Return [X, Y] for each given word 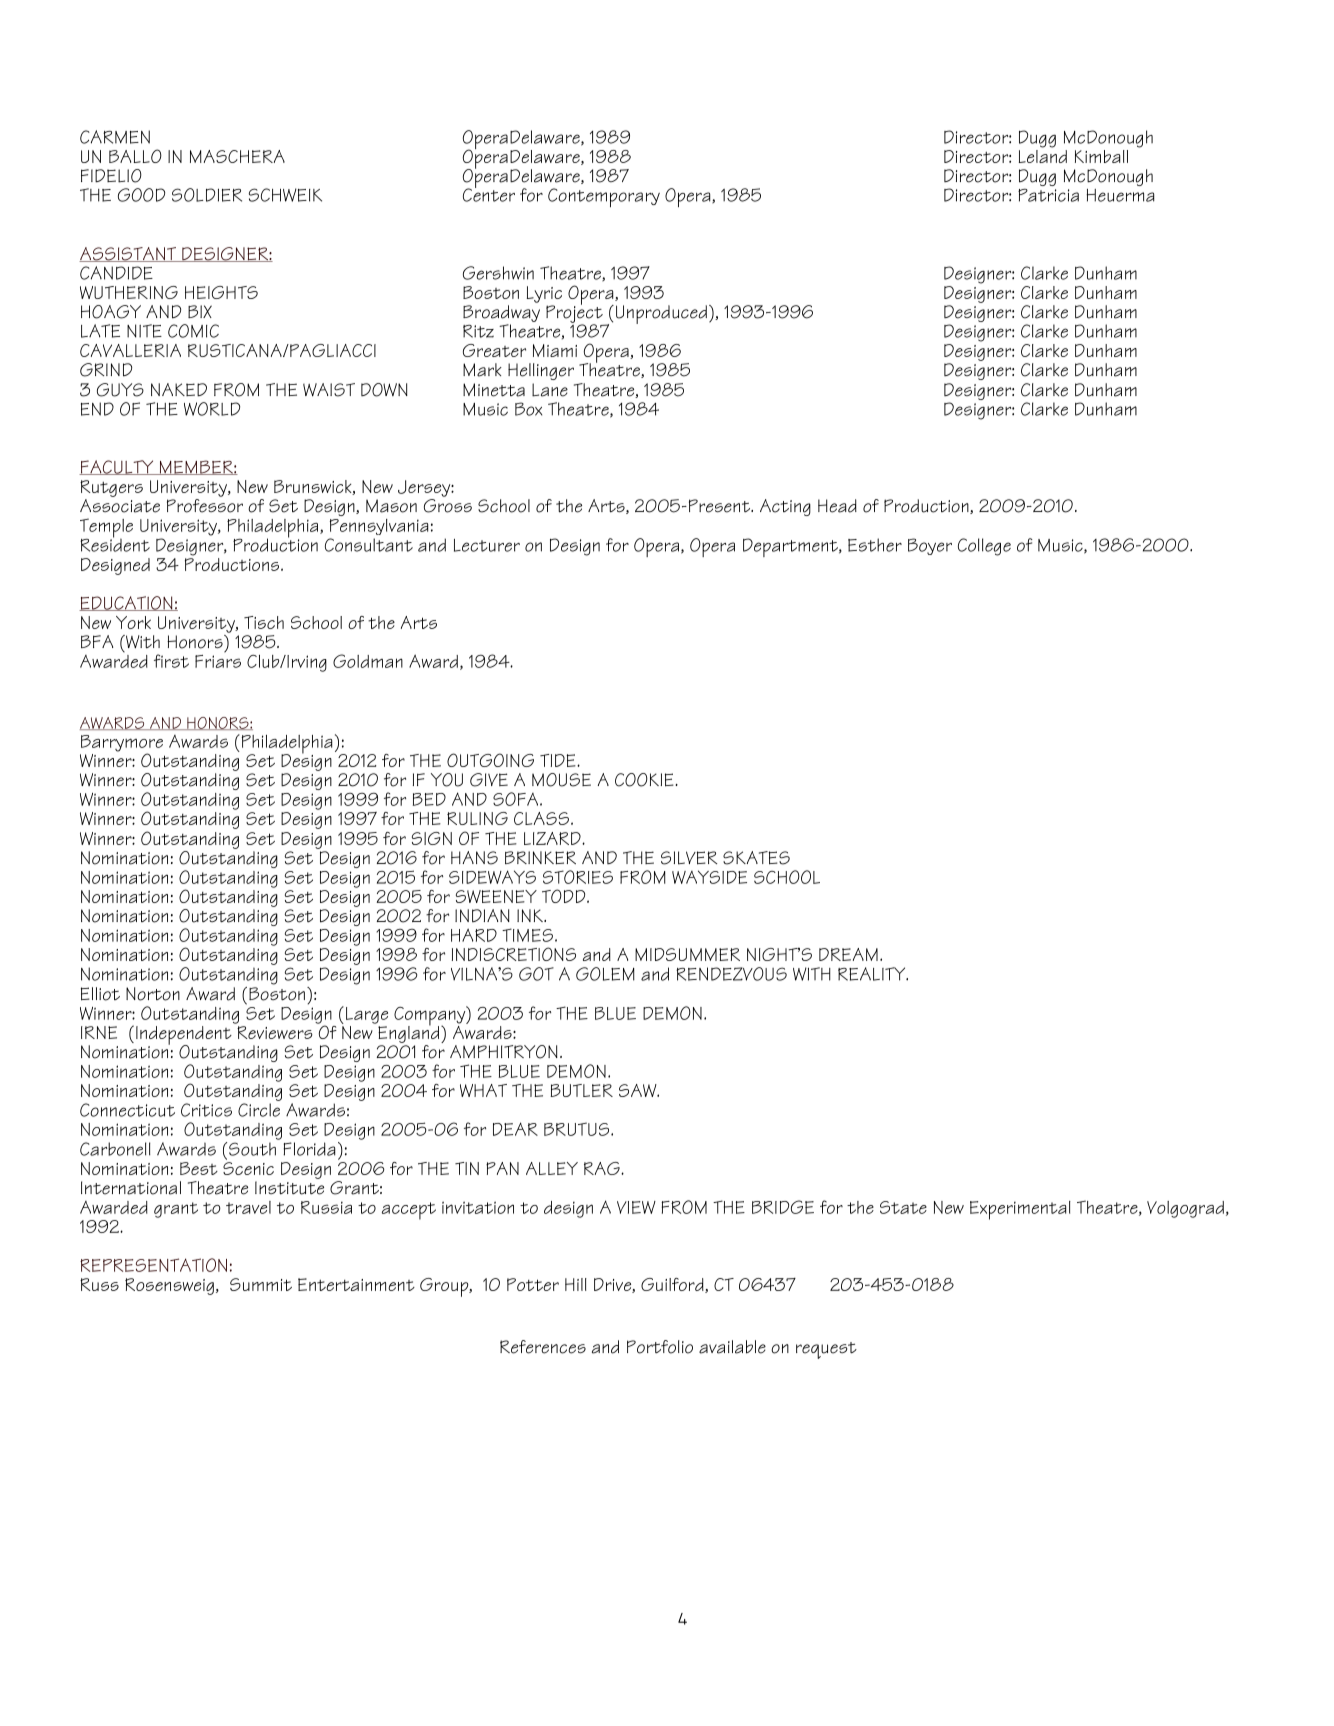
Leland [1043, 155]
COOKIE [644, 780]
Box [528, 409]
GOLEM [605, 974]
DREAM [848, 954]
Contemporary [604, 197]
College [984, 547]
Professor [205, 506]
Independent [184, 1036]
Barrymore [122, 744]
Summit [261, 1284]
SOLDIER [207, 195]
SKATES [756, 858]
